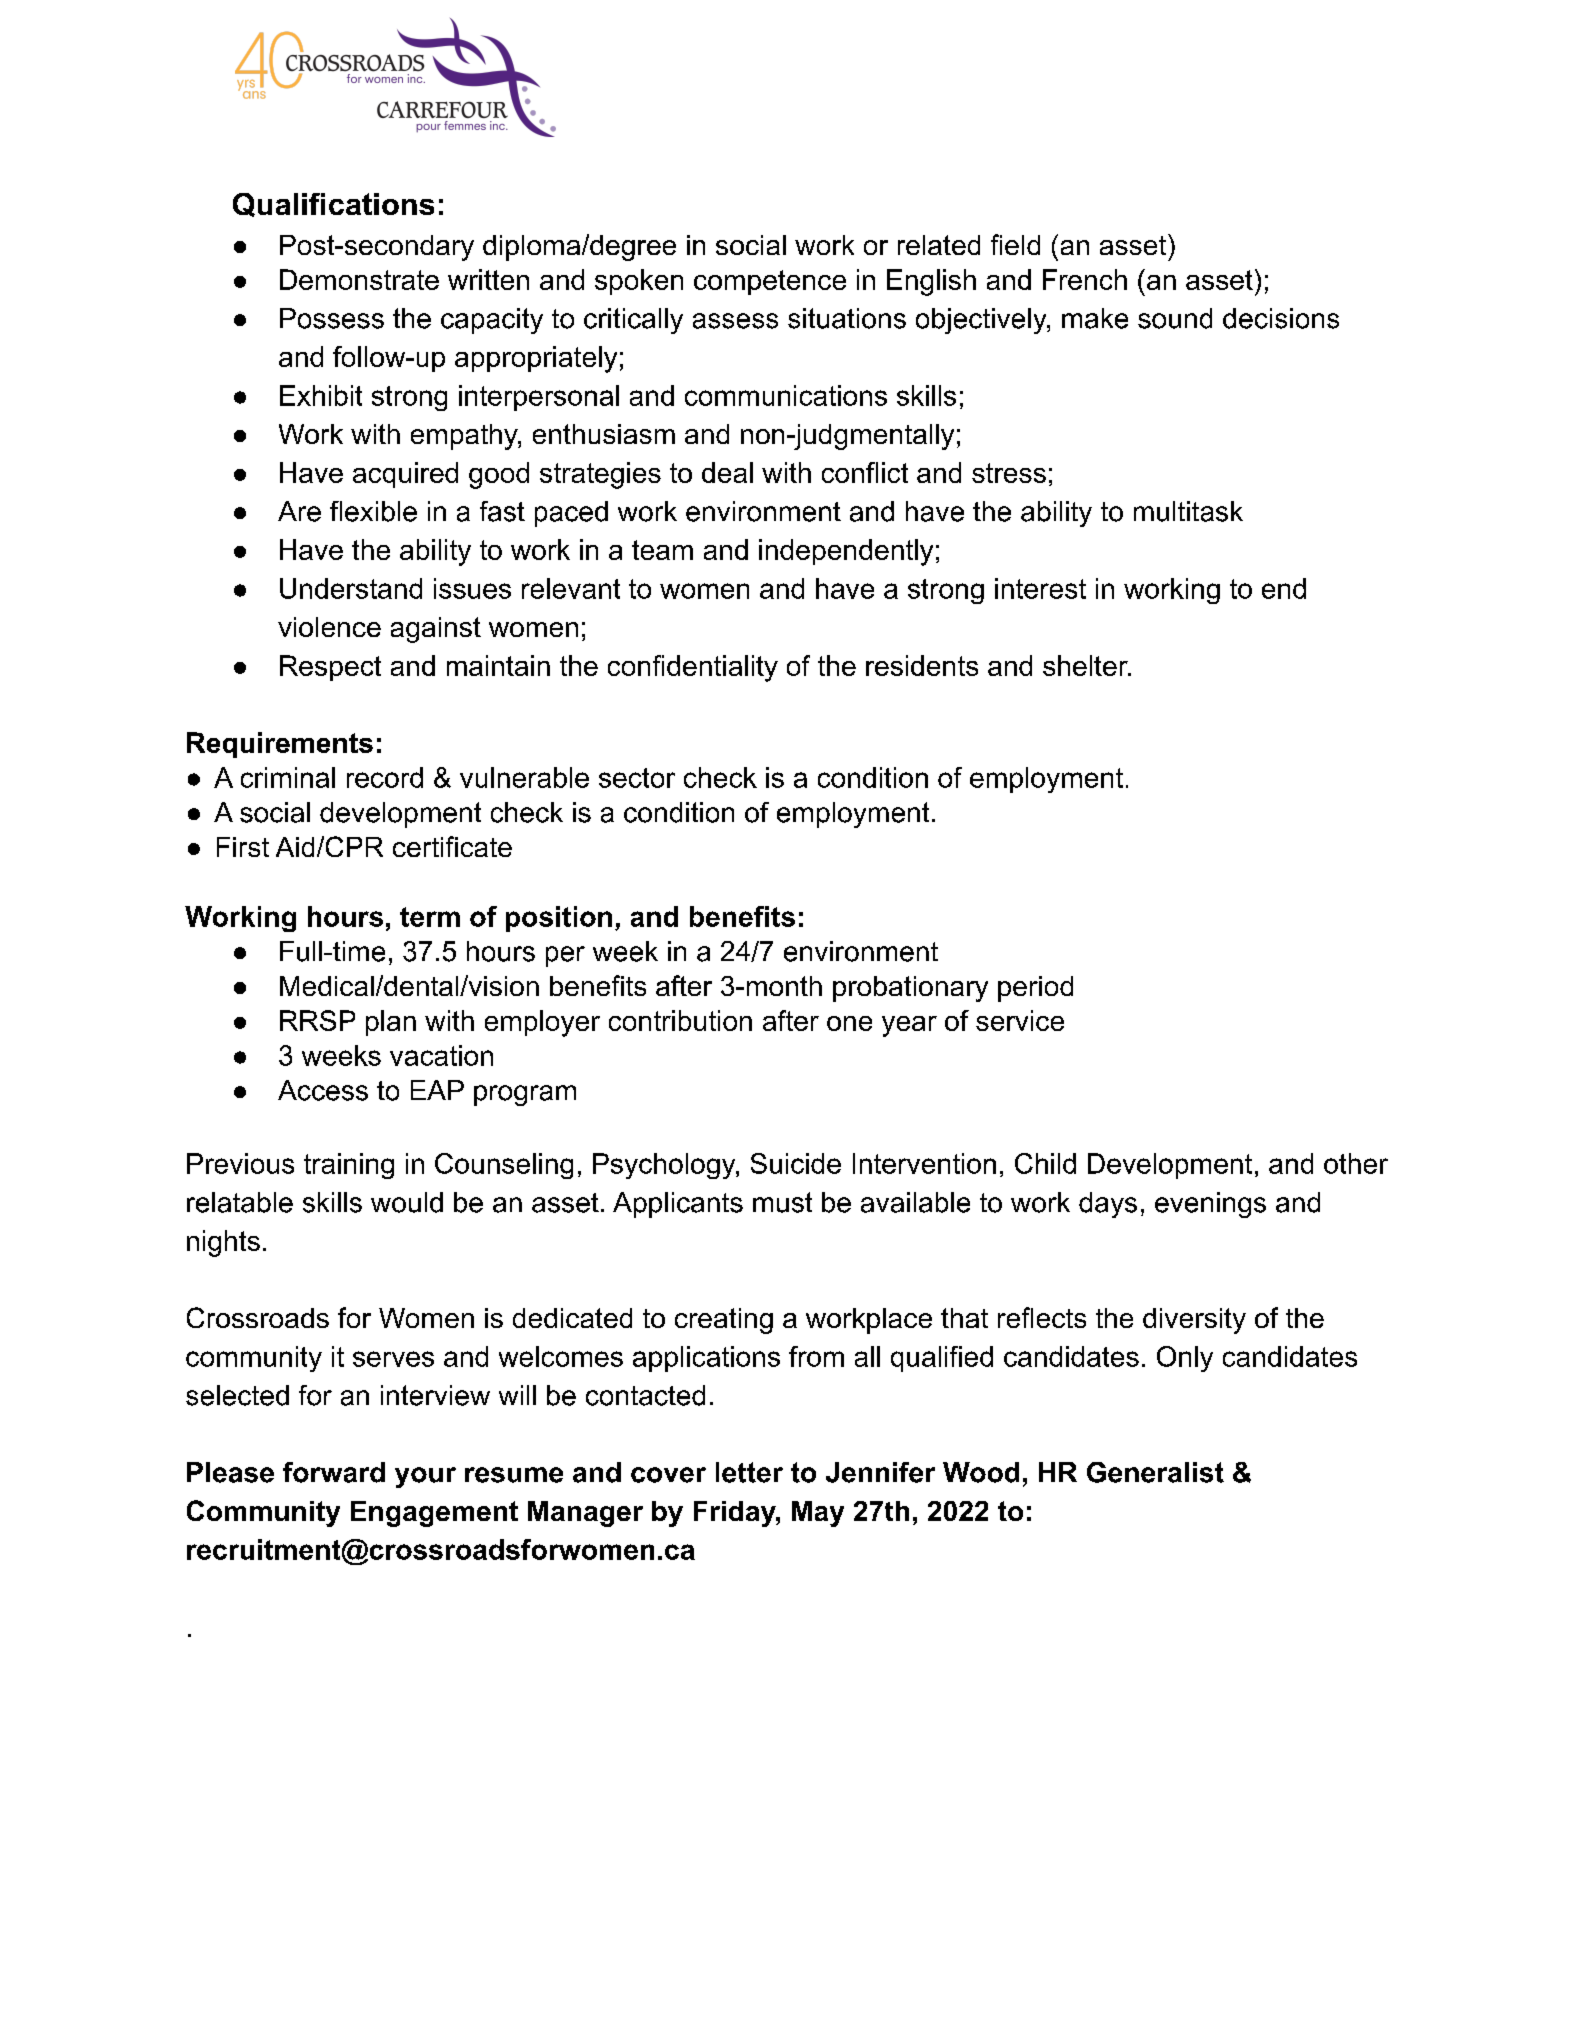 Image resolution: width=1575 pixels, height=2038 pixels. What do you see at coordinates (1175, 318) in the screenshot?
I see `sound` at bounding box center [1175, 318].
